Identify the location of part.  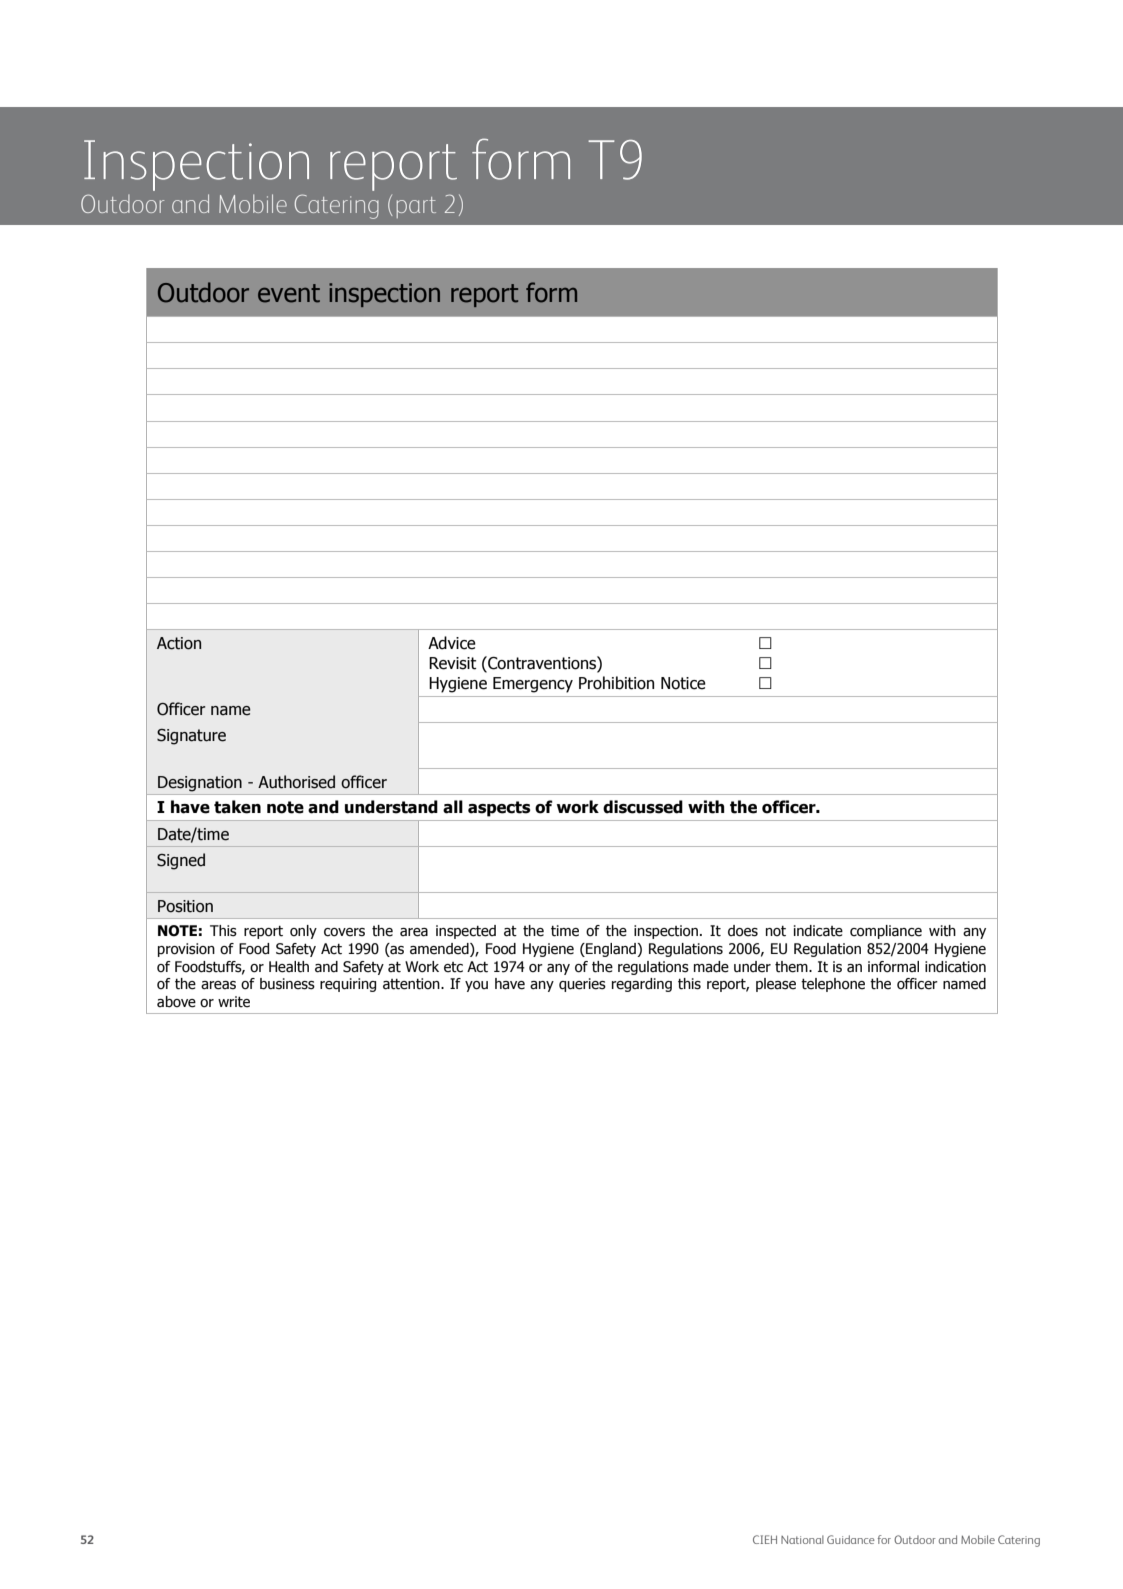
(416, 207).
